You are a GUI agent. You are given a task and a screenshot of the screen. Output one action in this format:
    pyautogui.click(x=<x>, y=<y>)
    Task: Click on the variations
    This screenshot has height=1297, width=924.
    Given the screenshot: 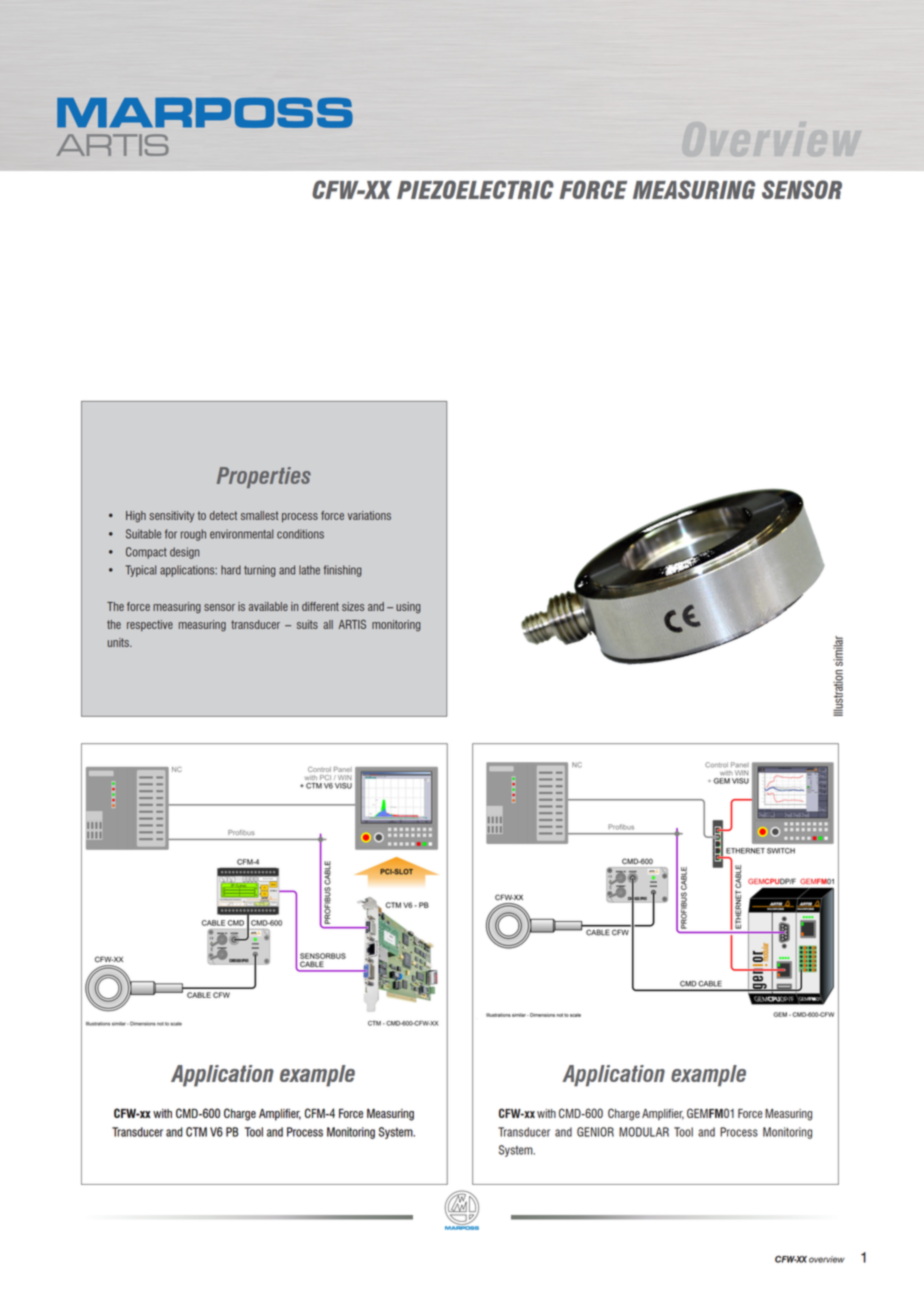 What is the action you would take?
    pyautogui.click(x=369, y=515)
